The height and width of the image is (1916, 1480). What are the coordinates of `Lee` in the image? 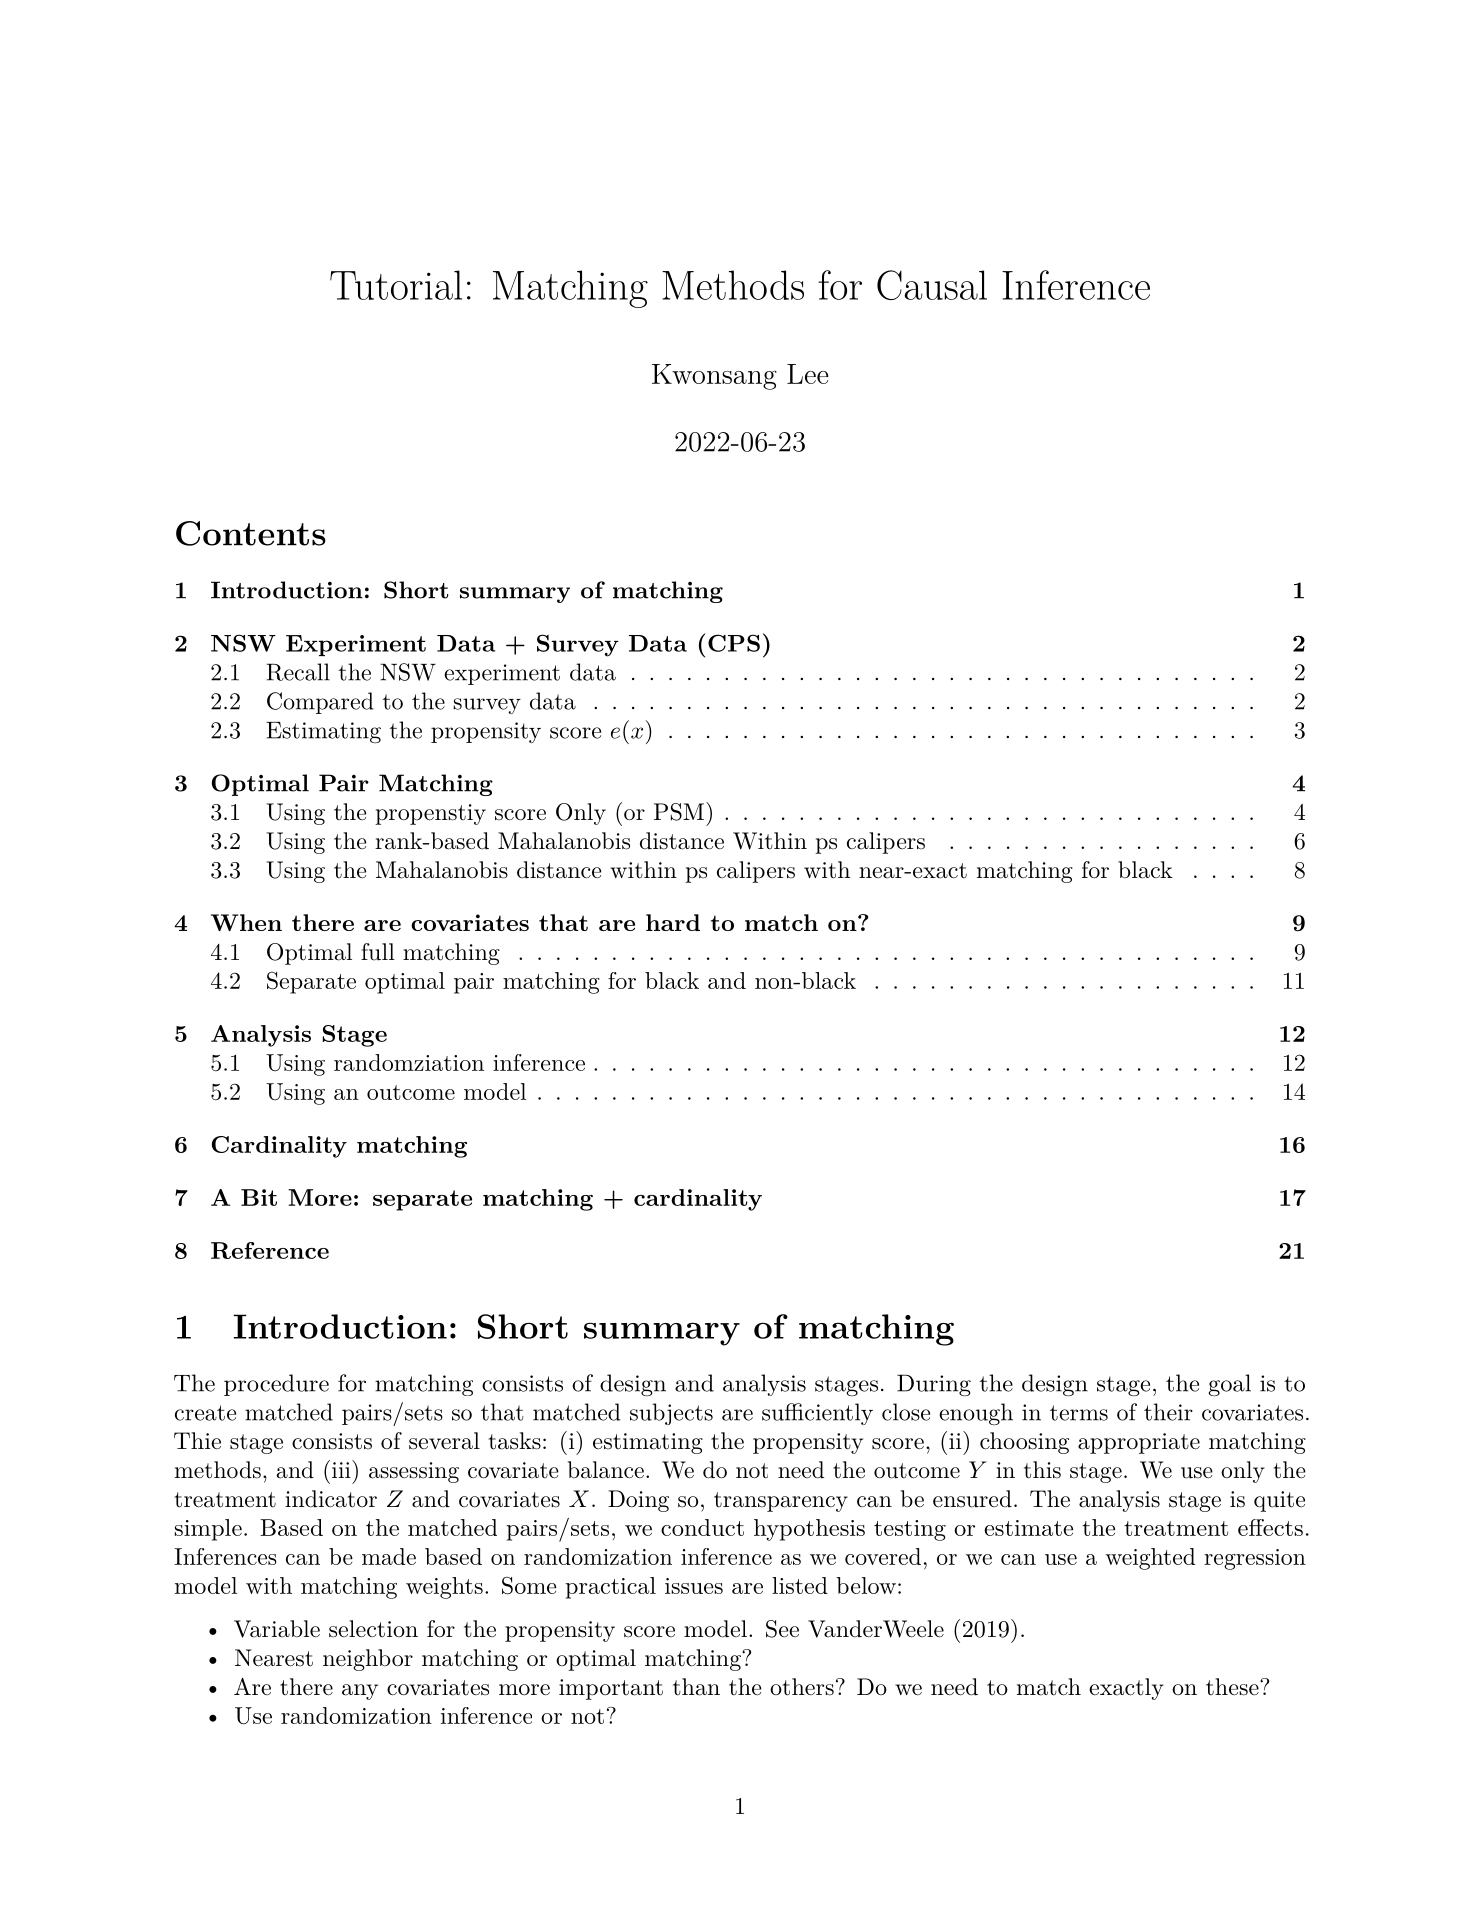 It's located at (808, 374).
